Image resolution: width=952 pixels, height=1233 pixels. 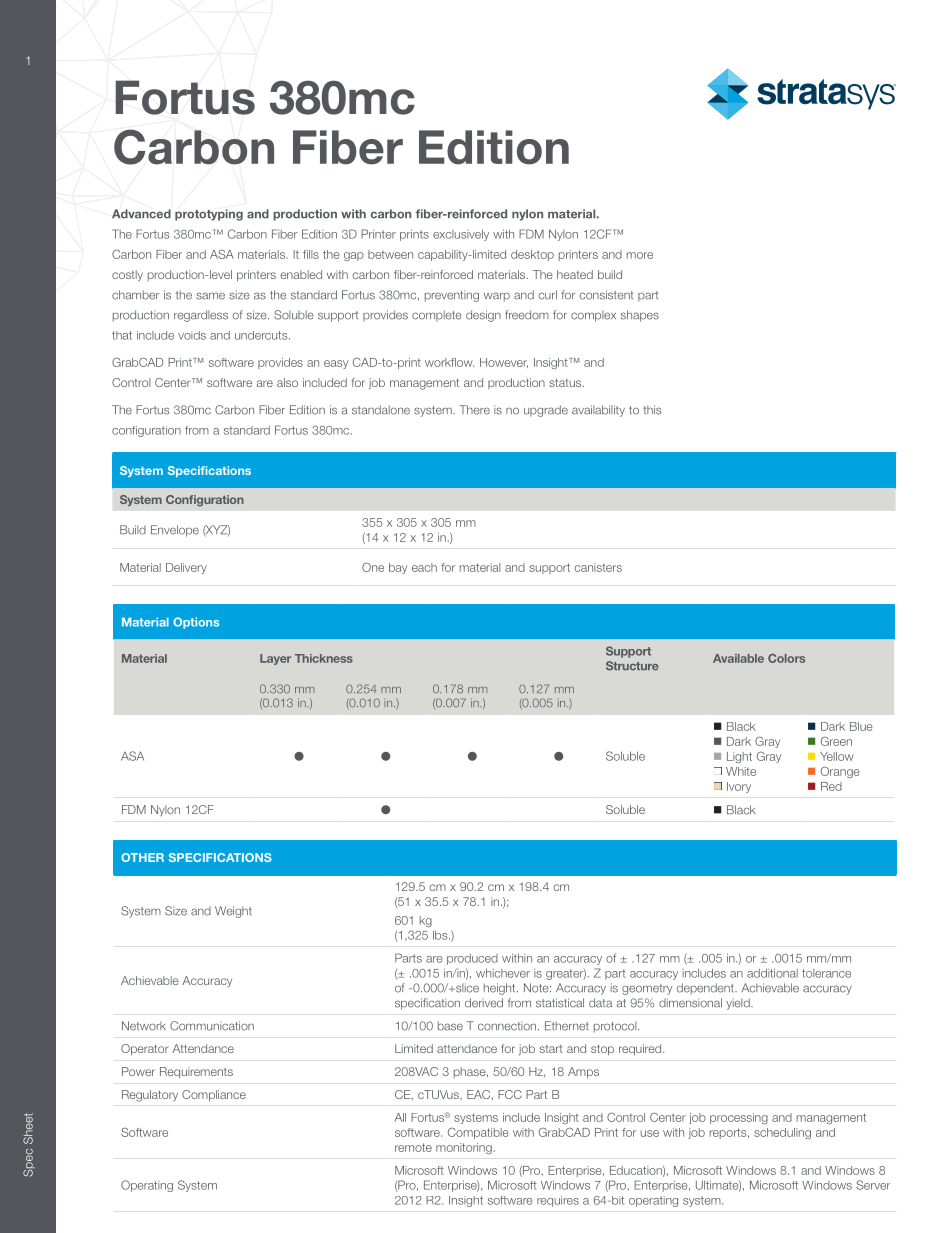 What do you see at coordinates (461, 235) in the document?
I see `exclusively` at bounding box center [461, 235].
